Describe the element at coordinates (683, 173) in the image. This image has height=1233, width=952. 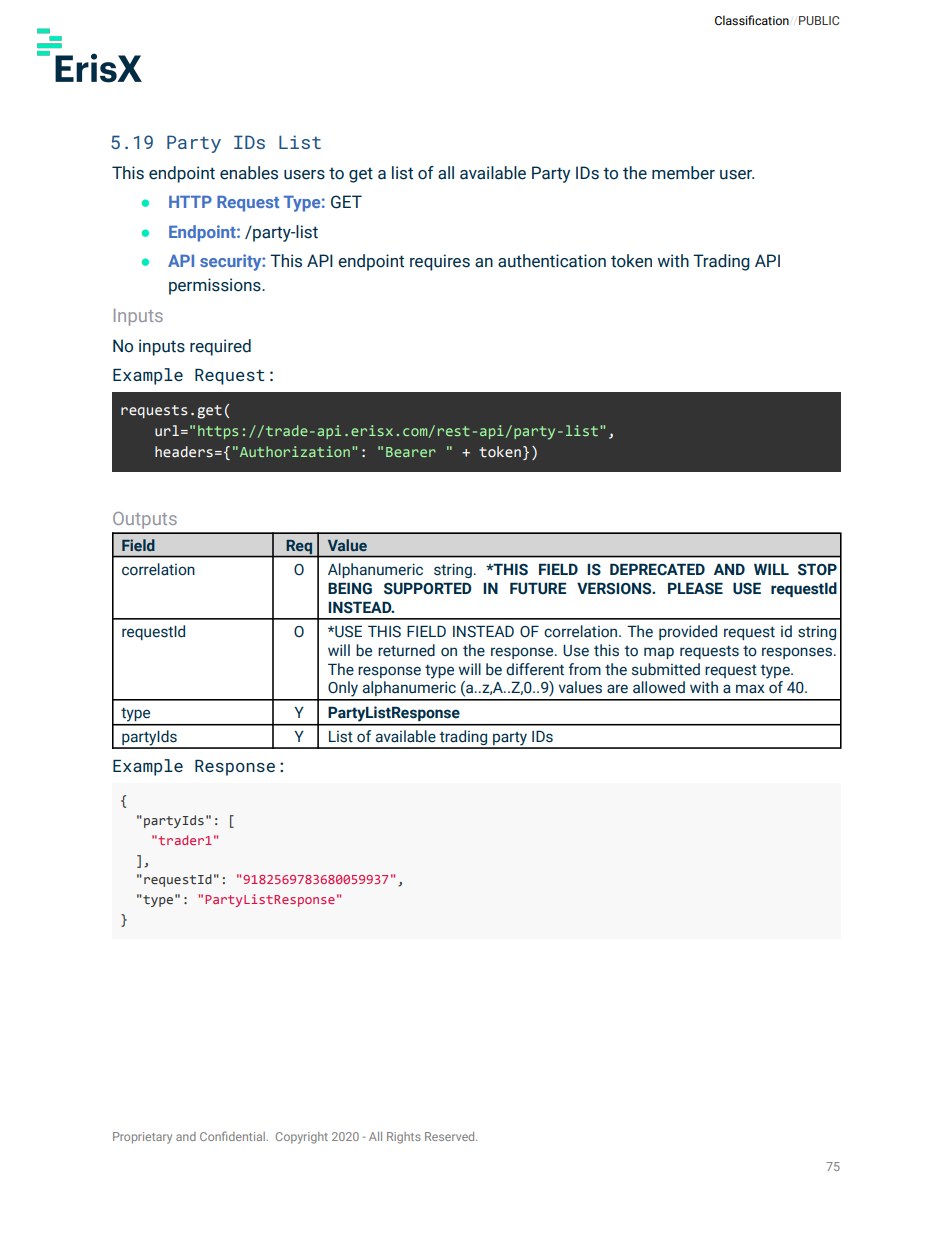
I see `member` at that location.
